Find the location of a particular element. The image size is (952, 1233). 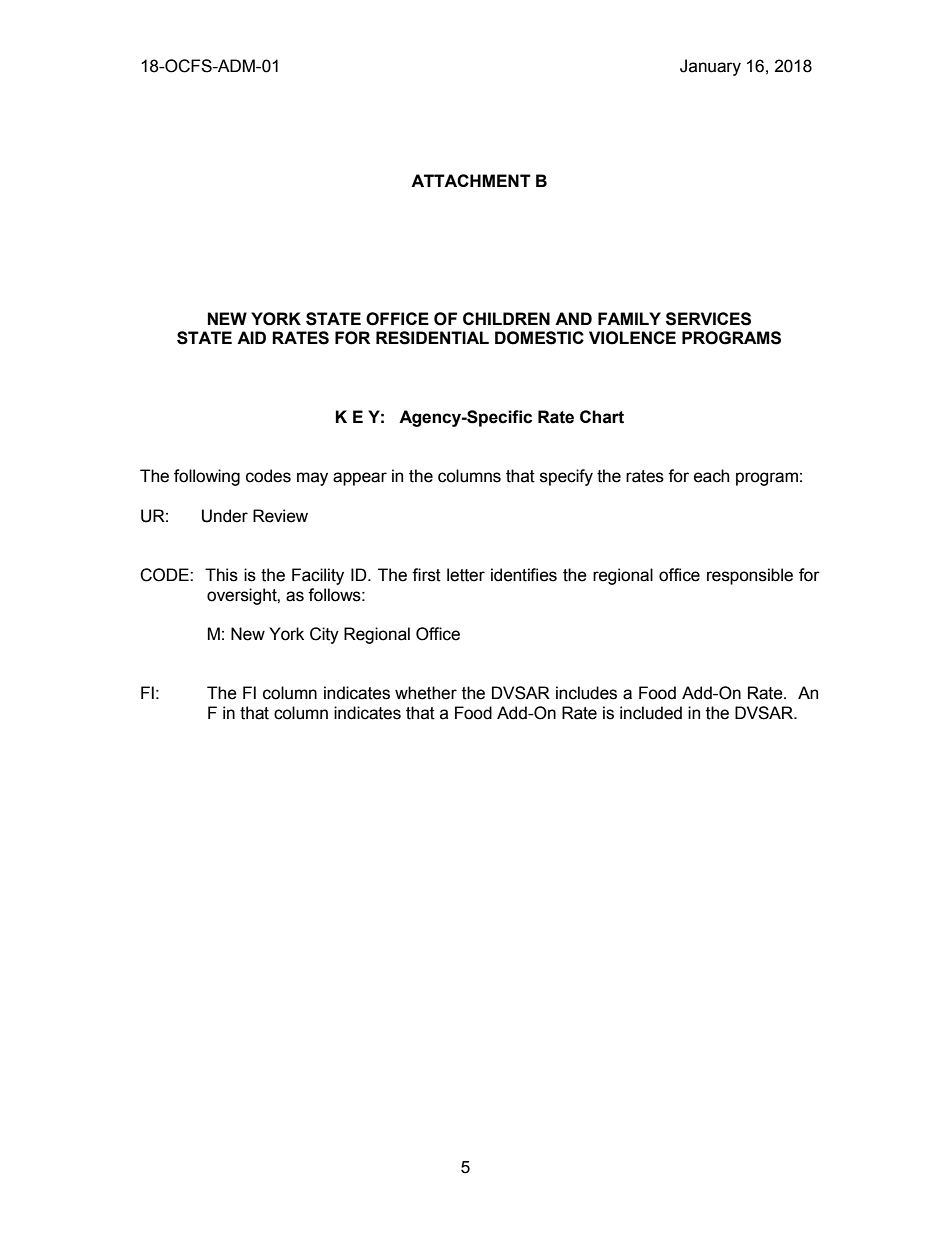

SERVICES is located at coordinates (708, 319).
